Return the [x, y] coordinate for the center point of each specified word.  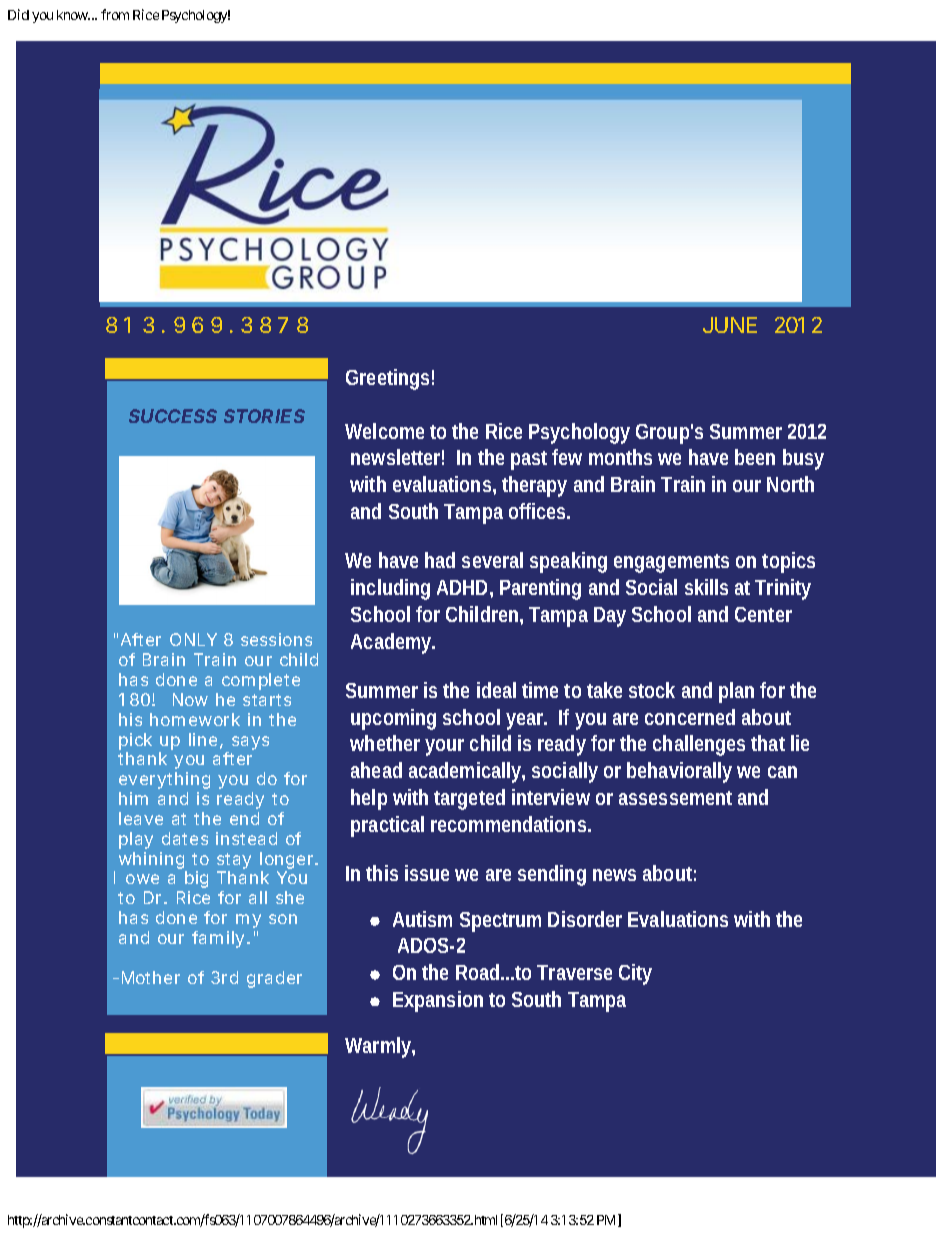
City [635, 974]
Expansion [438, 1001]
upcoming [393, 719]
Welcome [384, 431]
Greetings [387, 379]
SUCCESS [173, 416]
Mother [151, 977]
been [755, 457]
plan [736, 692]
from [115, 14]
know [73, 15]
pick [135, 741]
